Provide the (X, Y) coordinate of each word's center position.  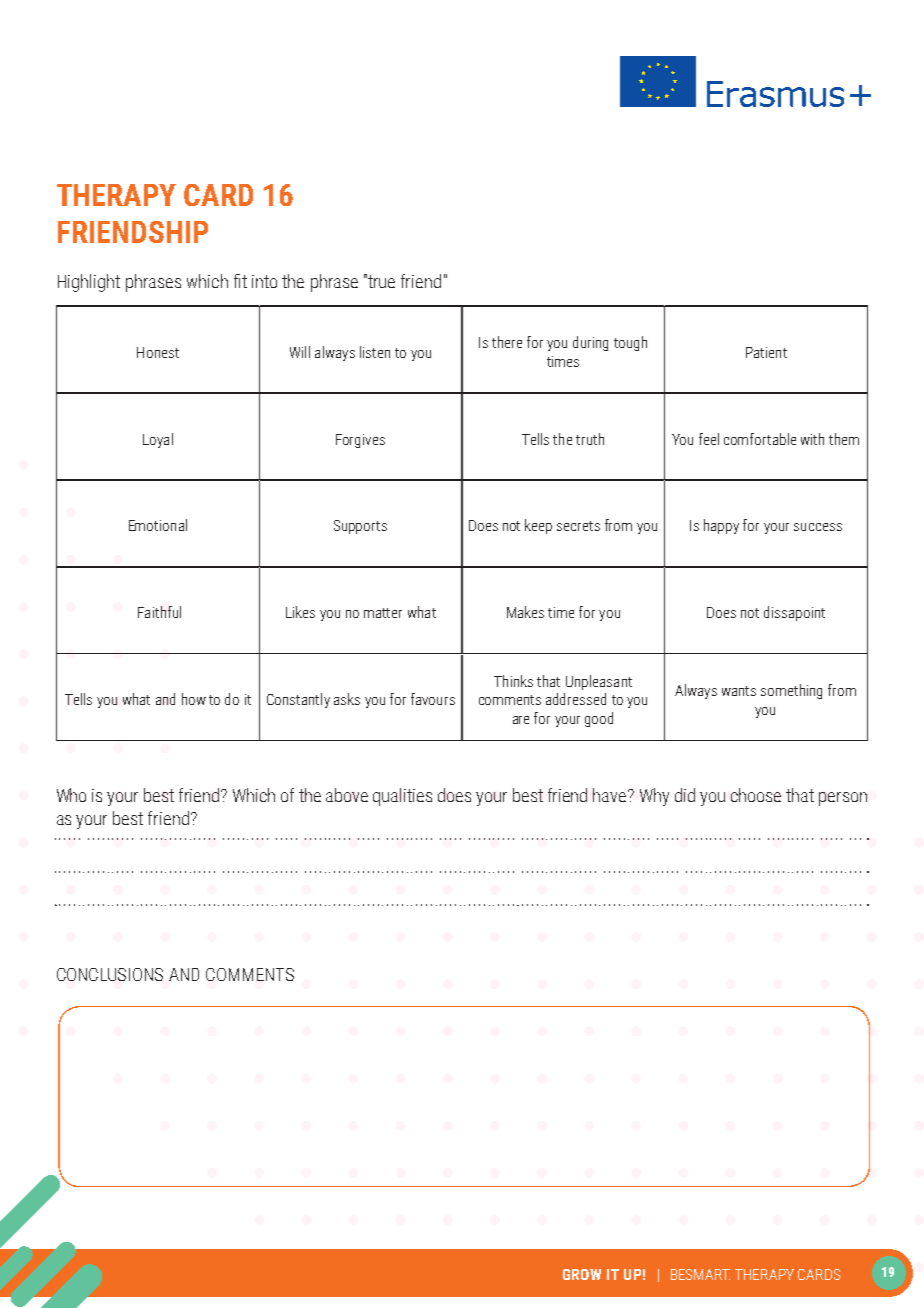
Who (71, 795)
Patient (766, 352)
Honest (158, 352)
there (507, 342)
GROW (582, 1274)
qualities (402, 797)
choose (756, 795)
